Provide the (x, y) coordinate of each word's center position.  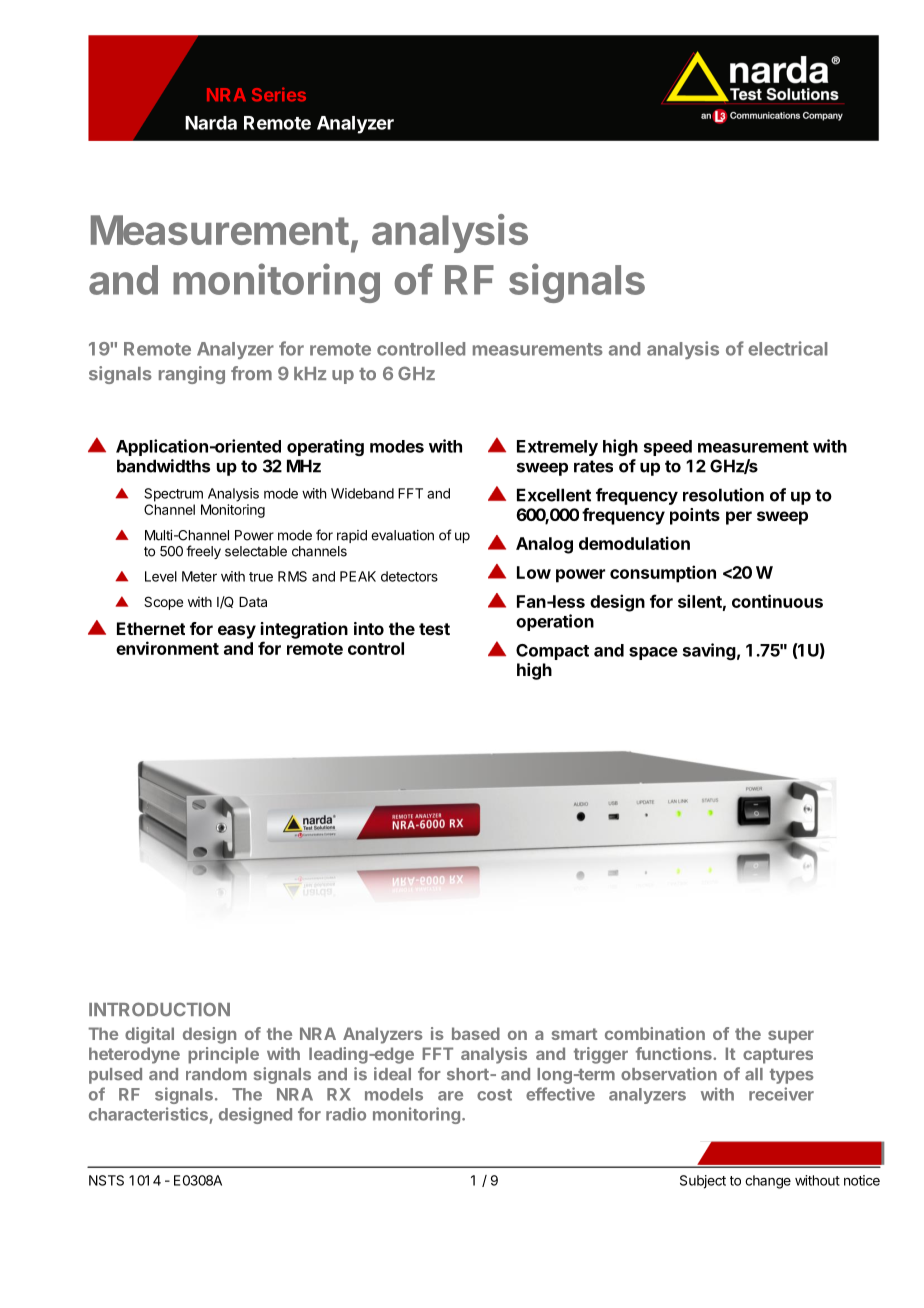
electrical (788, 348)
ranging (192, 375)
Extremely (557, 448)
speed (668, 448)
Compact (552, 652)
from (251, 373)
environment (167, 648)
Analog (544, 545)
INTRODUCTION (159, 1009)
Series (279, 94)
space (653, 653)
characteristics (148, 1114)
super (791, 1037)
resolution (723, 495)
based (476, 1033)
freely (203, 552)
